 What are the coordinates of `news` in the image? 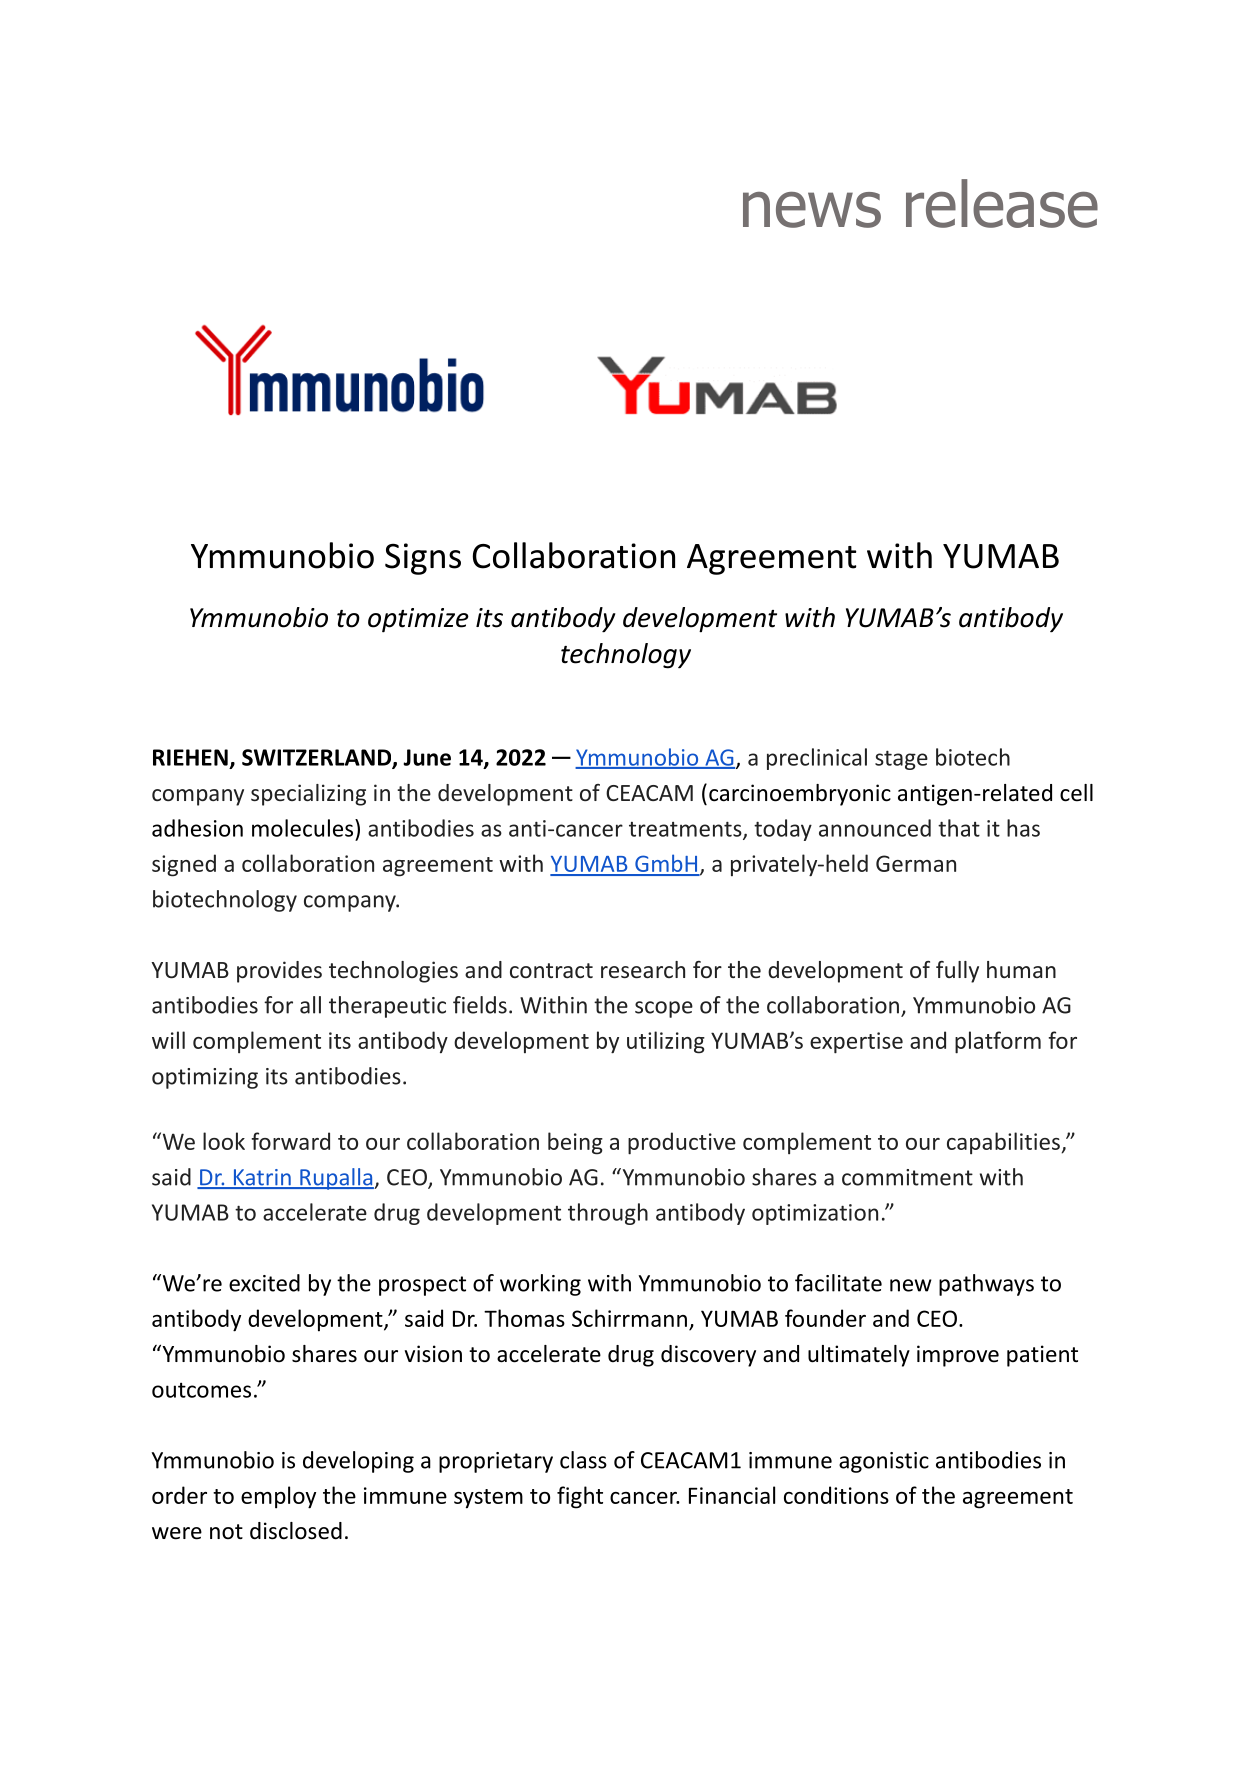 It's located at (812, 210).
